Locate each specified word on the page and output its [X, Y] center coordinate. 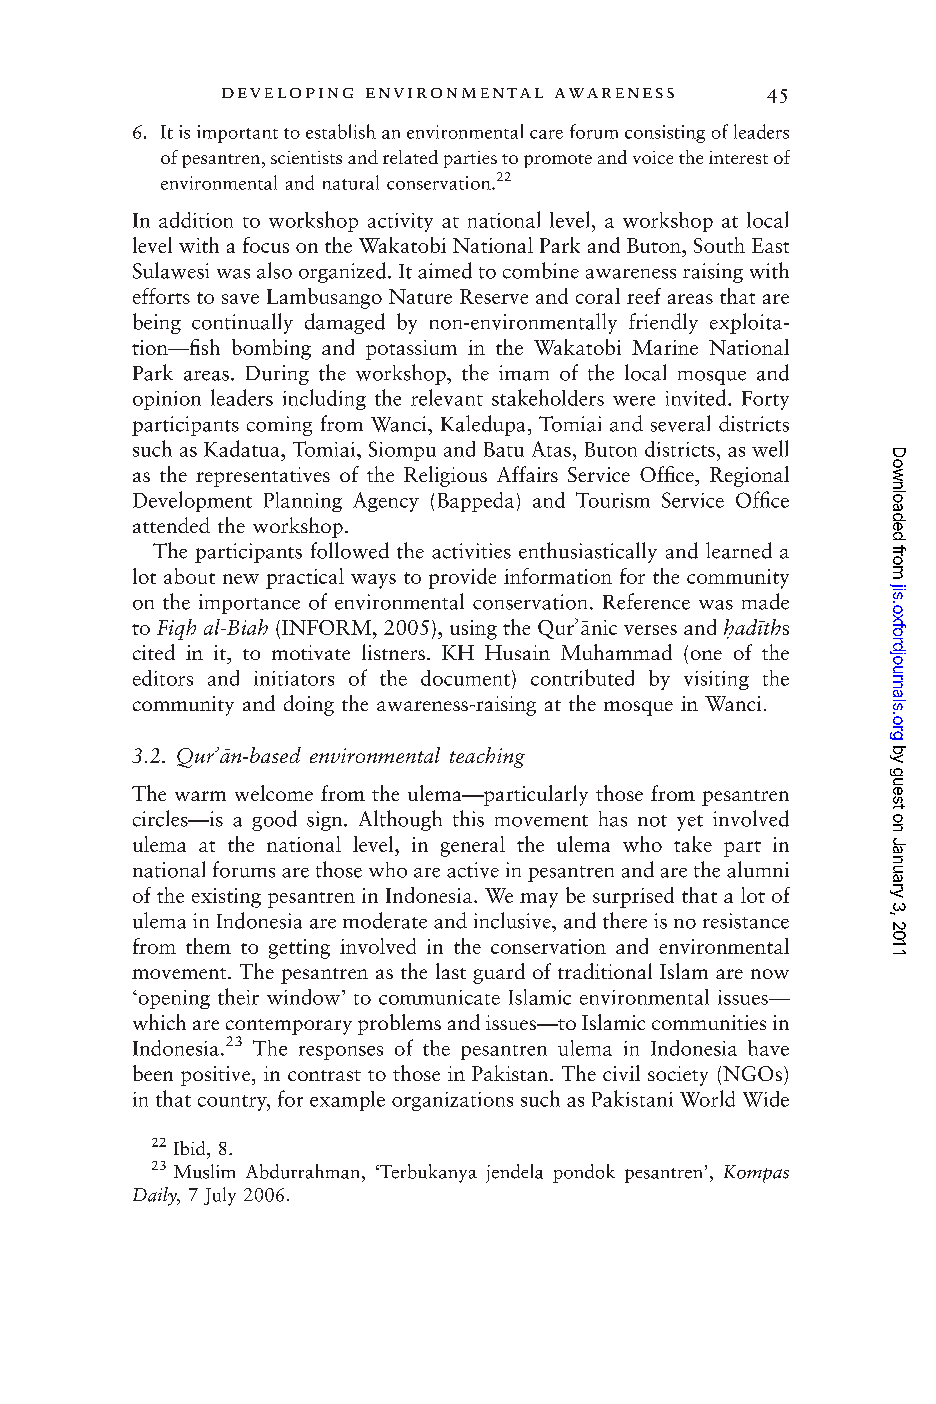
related [410, 157]
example [347, 1101]
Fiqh [176, 629]
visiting [716, 680]
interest [738, 157]
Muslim [204, 1171]
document [465, 678]
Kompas [756, 1174]
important [237, 134]
